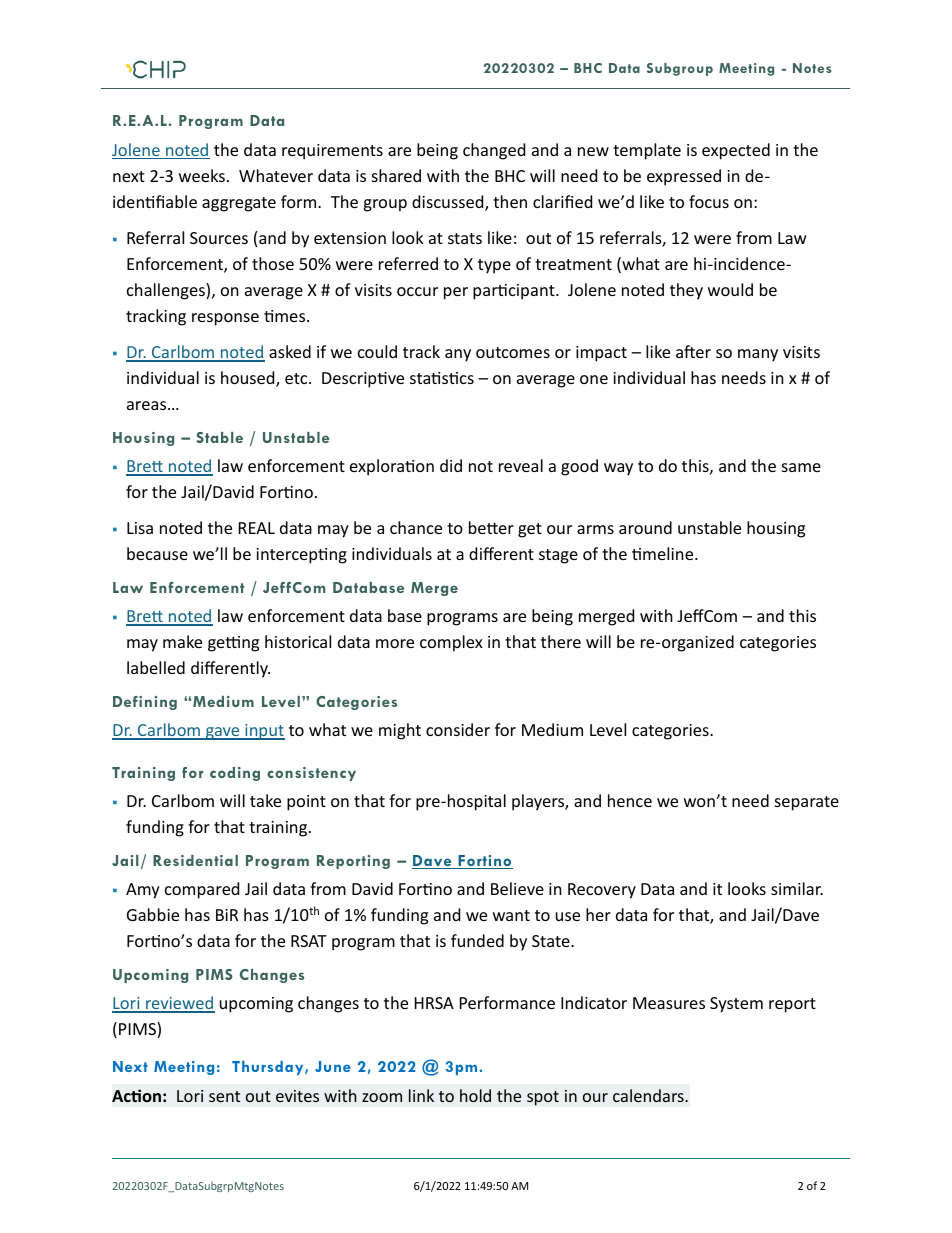 The height and width of the document is (1233, 952). I want to click on focus, so click(709, 201).
